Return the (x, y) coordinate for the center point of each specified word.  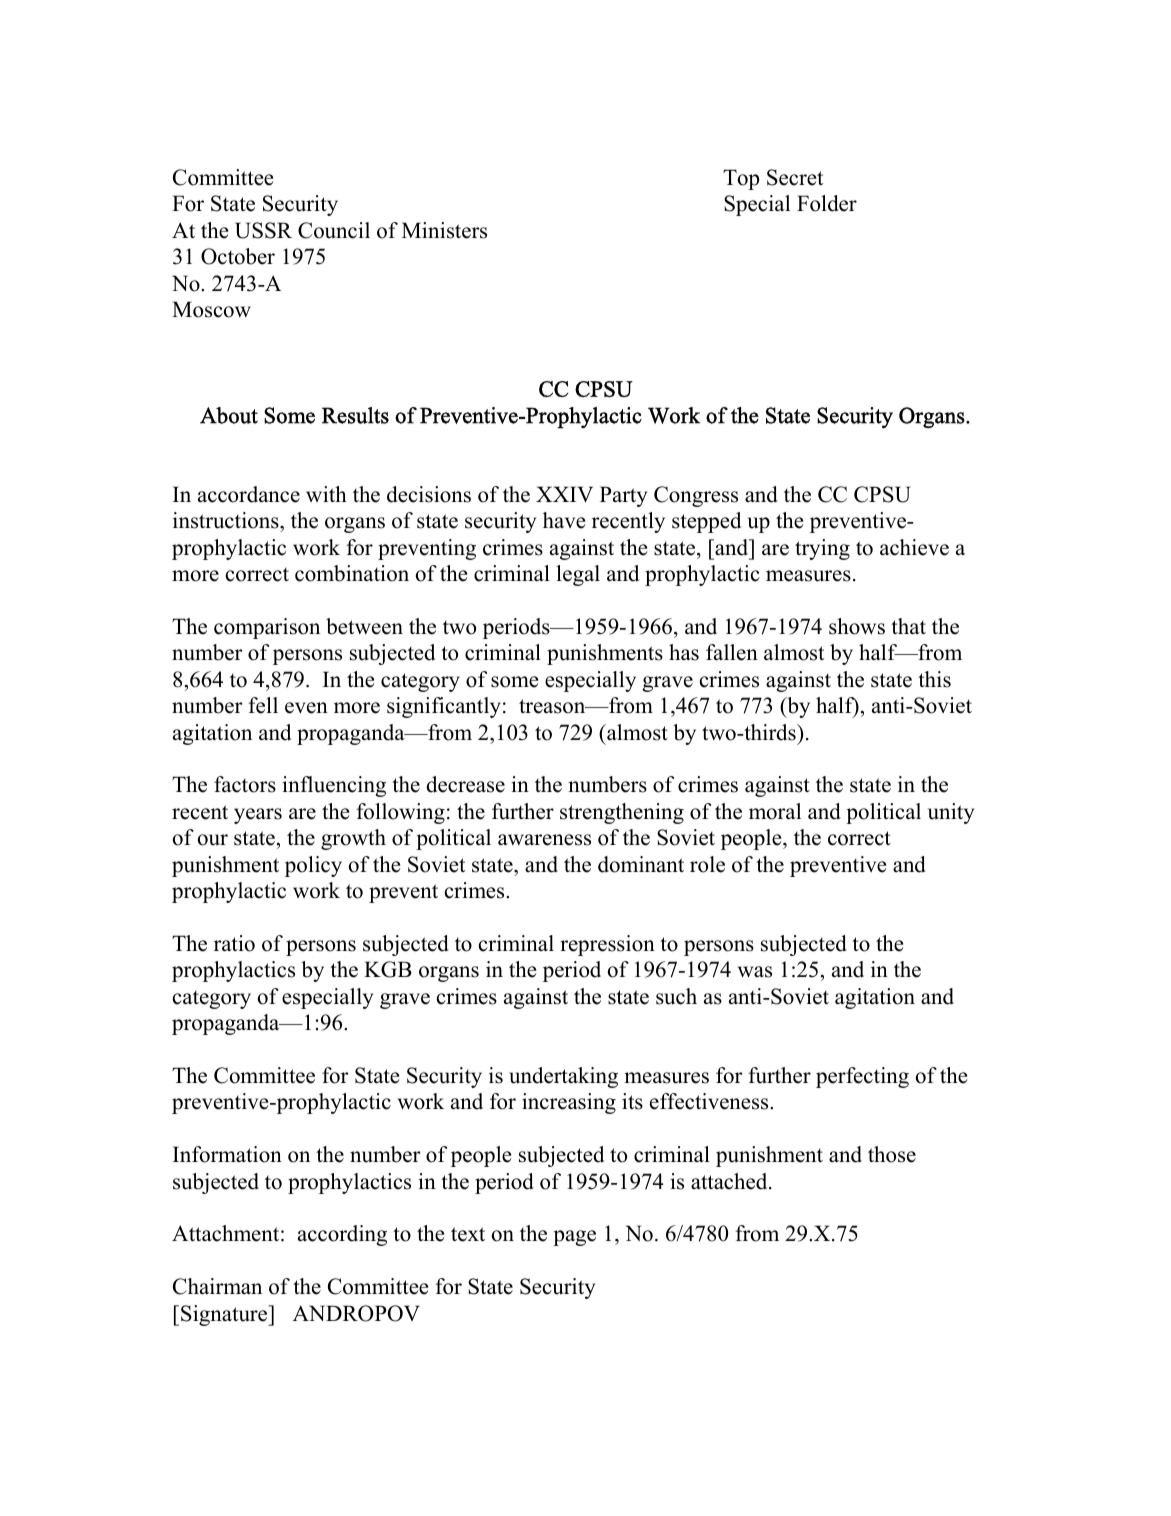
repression (607, 945)
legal (578, 575)
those (892, 1154)
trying (822, 549)
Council (334, 230)
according (342, 1235)
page (574, 1238)
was (755, 972)
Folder (827, 203)
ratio (234, 943)
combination (352, 573)
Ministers (444, 230)
